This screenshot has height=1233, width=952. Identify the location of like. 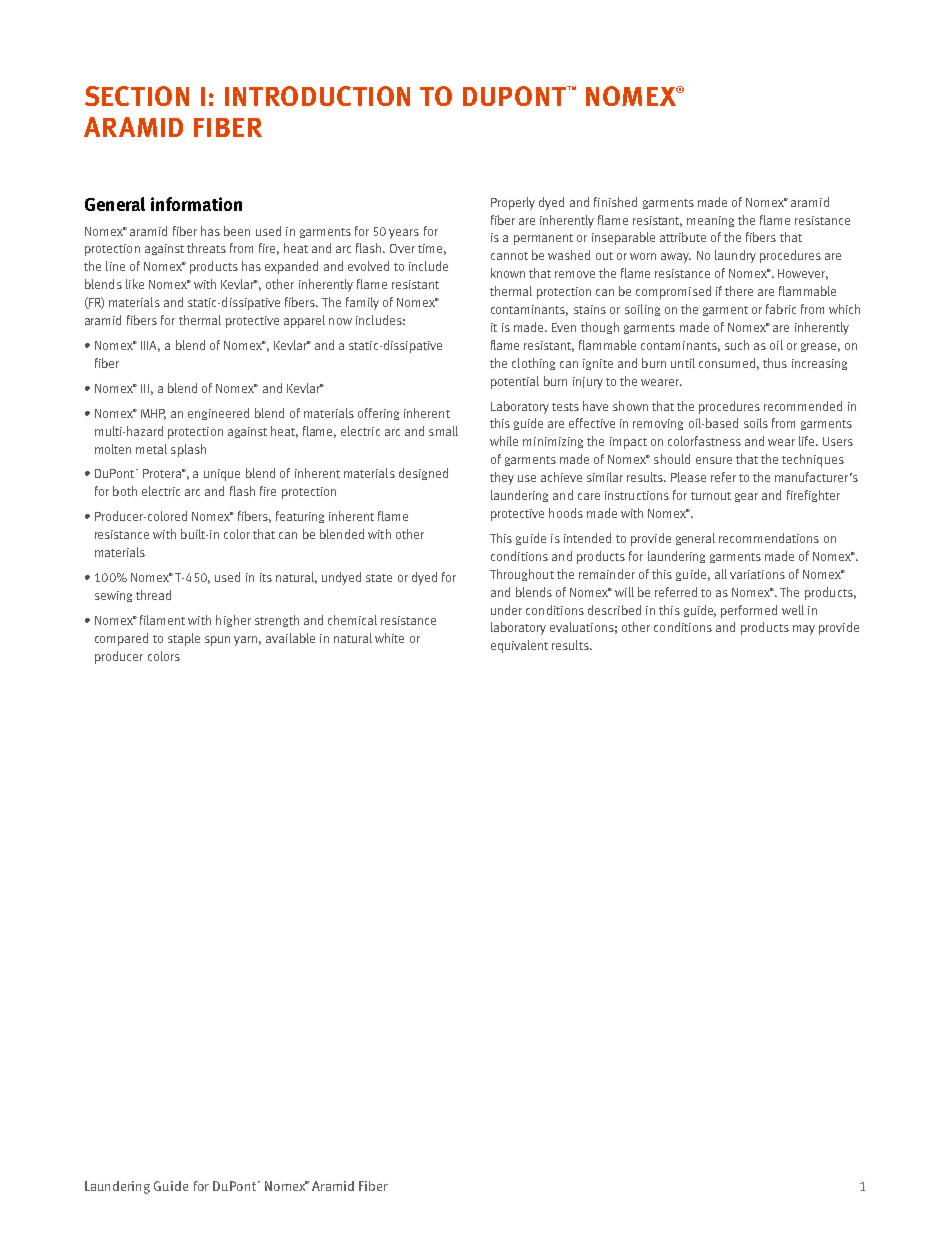
(135, 284).
